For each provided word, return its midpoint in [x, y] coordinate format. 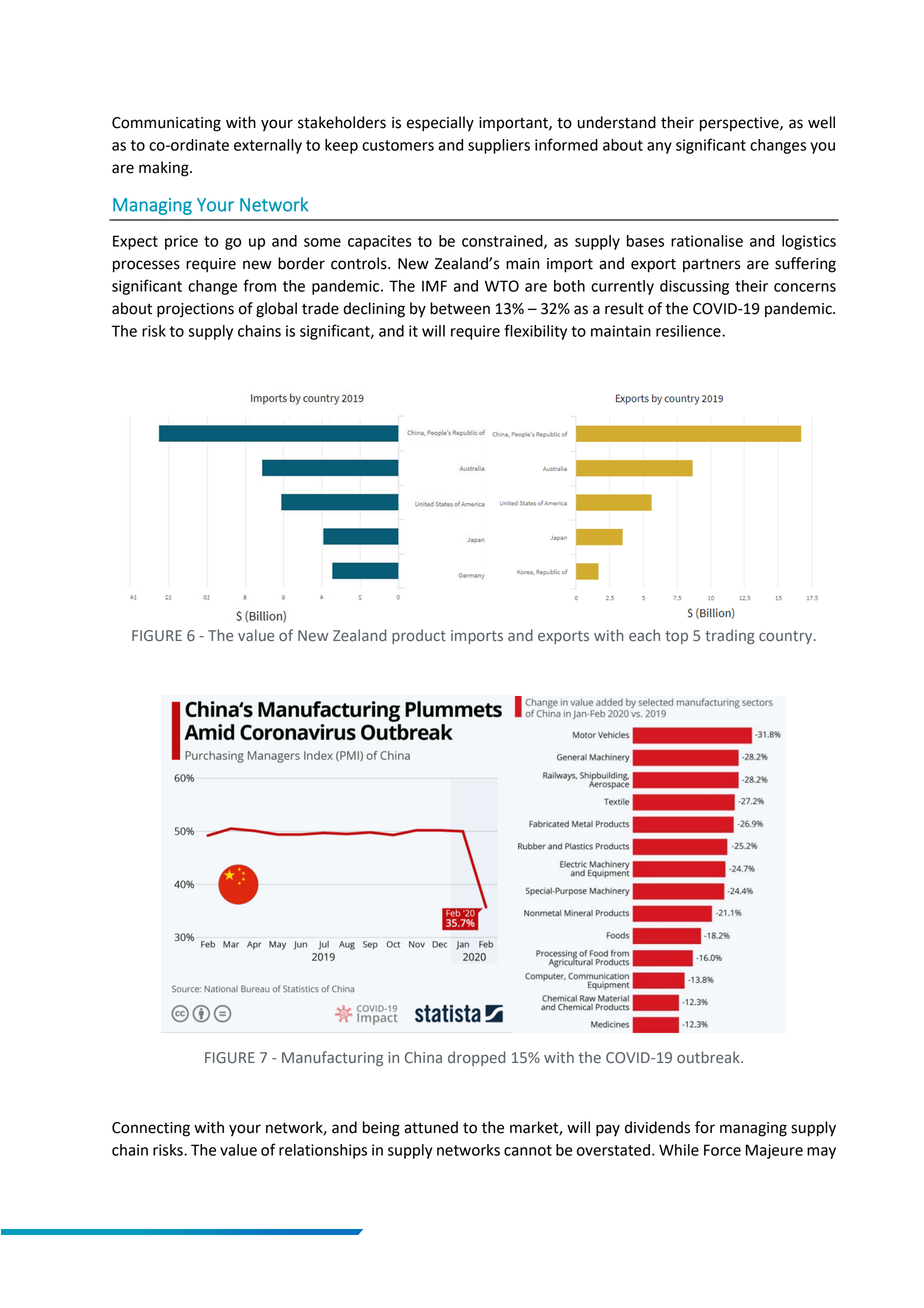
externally [268, 146]
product [419, 636]
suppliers [499, 146]
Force [722, 1150]
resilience [689, 331]
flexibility [535, 332]
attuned [431, 1127]
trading [730, 636]
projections [195, 310]
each [644, 635]
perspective [740, 124]
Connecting [151, 1129]
